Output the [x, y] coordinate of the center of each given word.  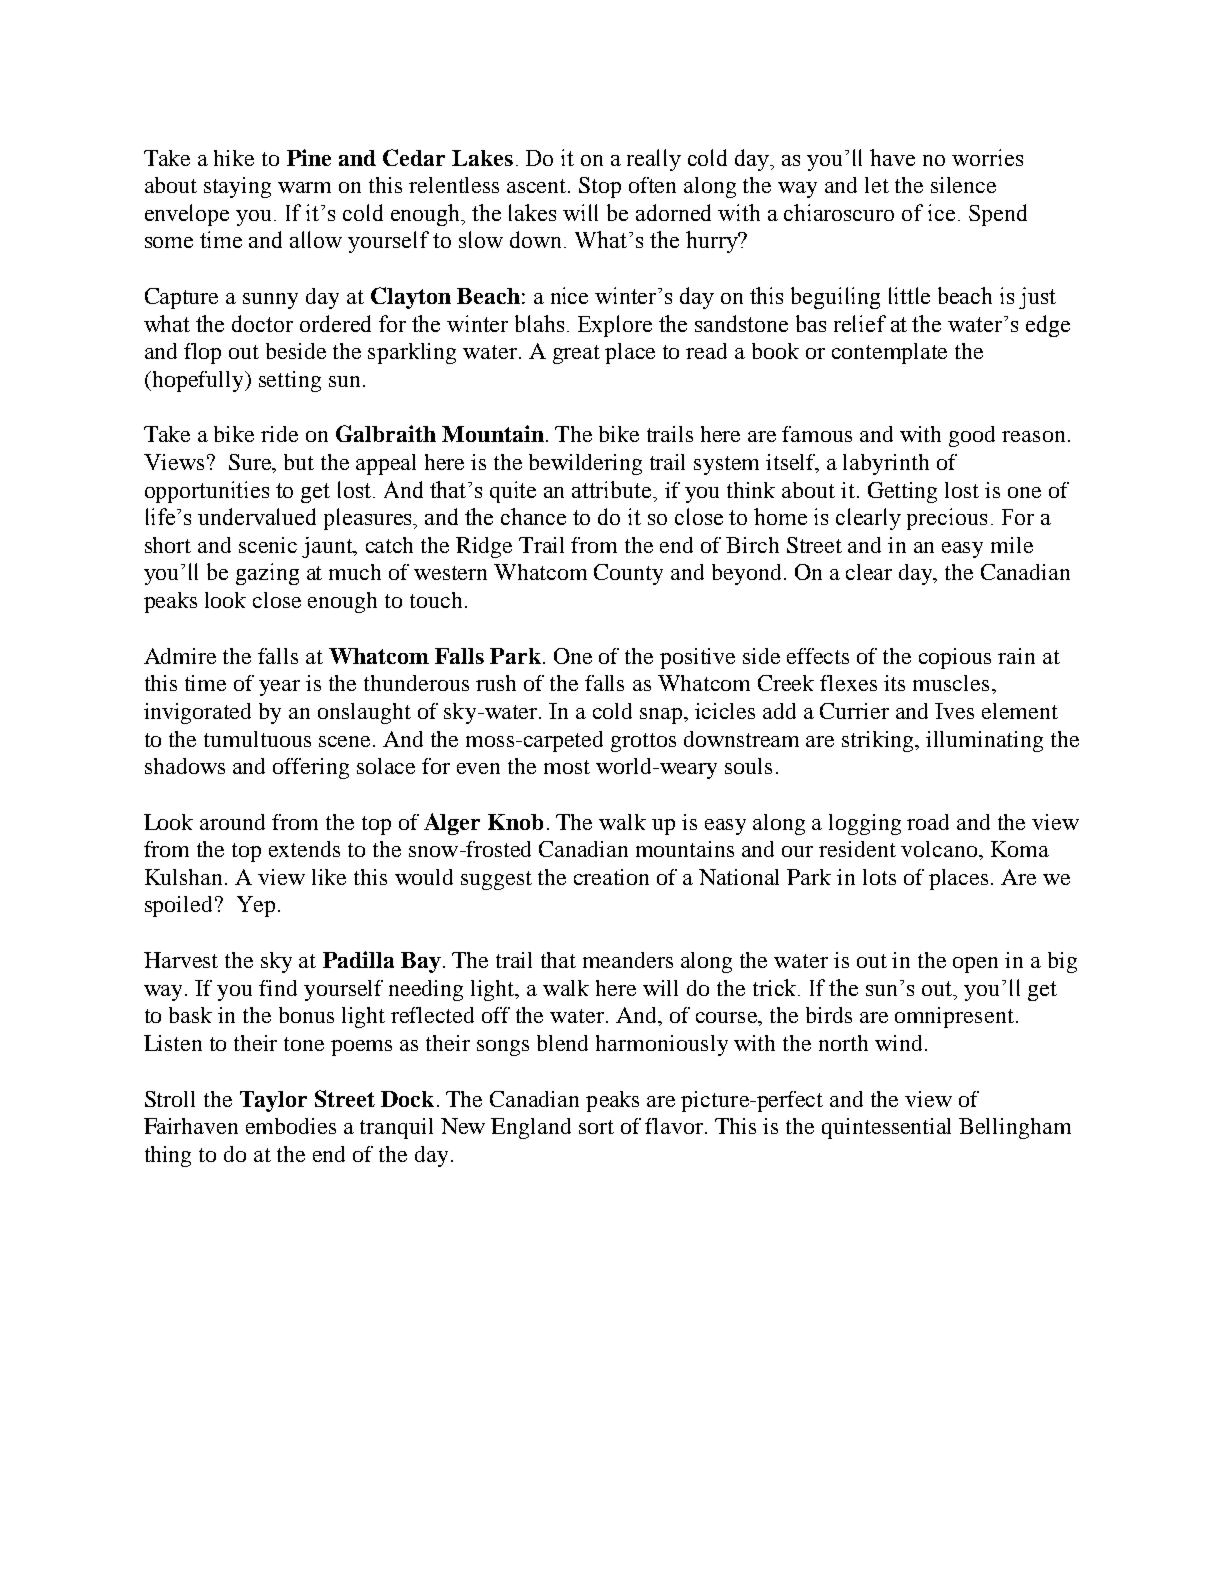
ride [279, 434]
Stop [600, 187]
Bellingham [1015, 1128]
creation [611, 877]
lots [879, 877]
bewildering [585, 464]
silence [963, 185]
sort [596, 1127]
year [279, 688]
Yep [256, 906]
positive [697, 658]
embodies [291, 1126]
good [972, 436]
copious [955, 658]
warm [304, 187]
